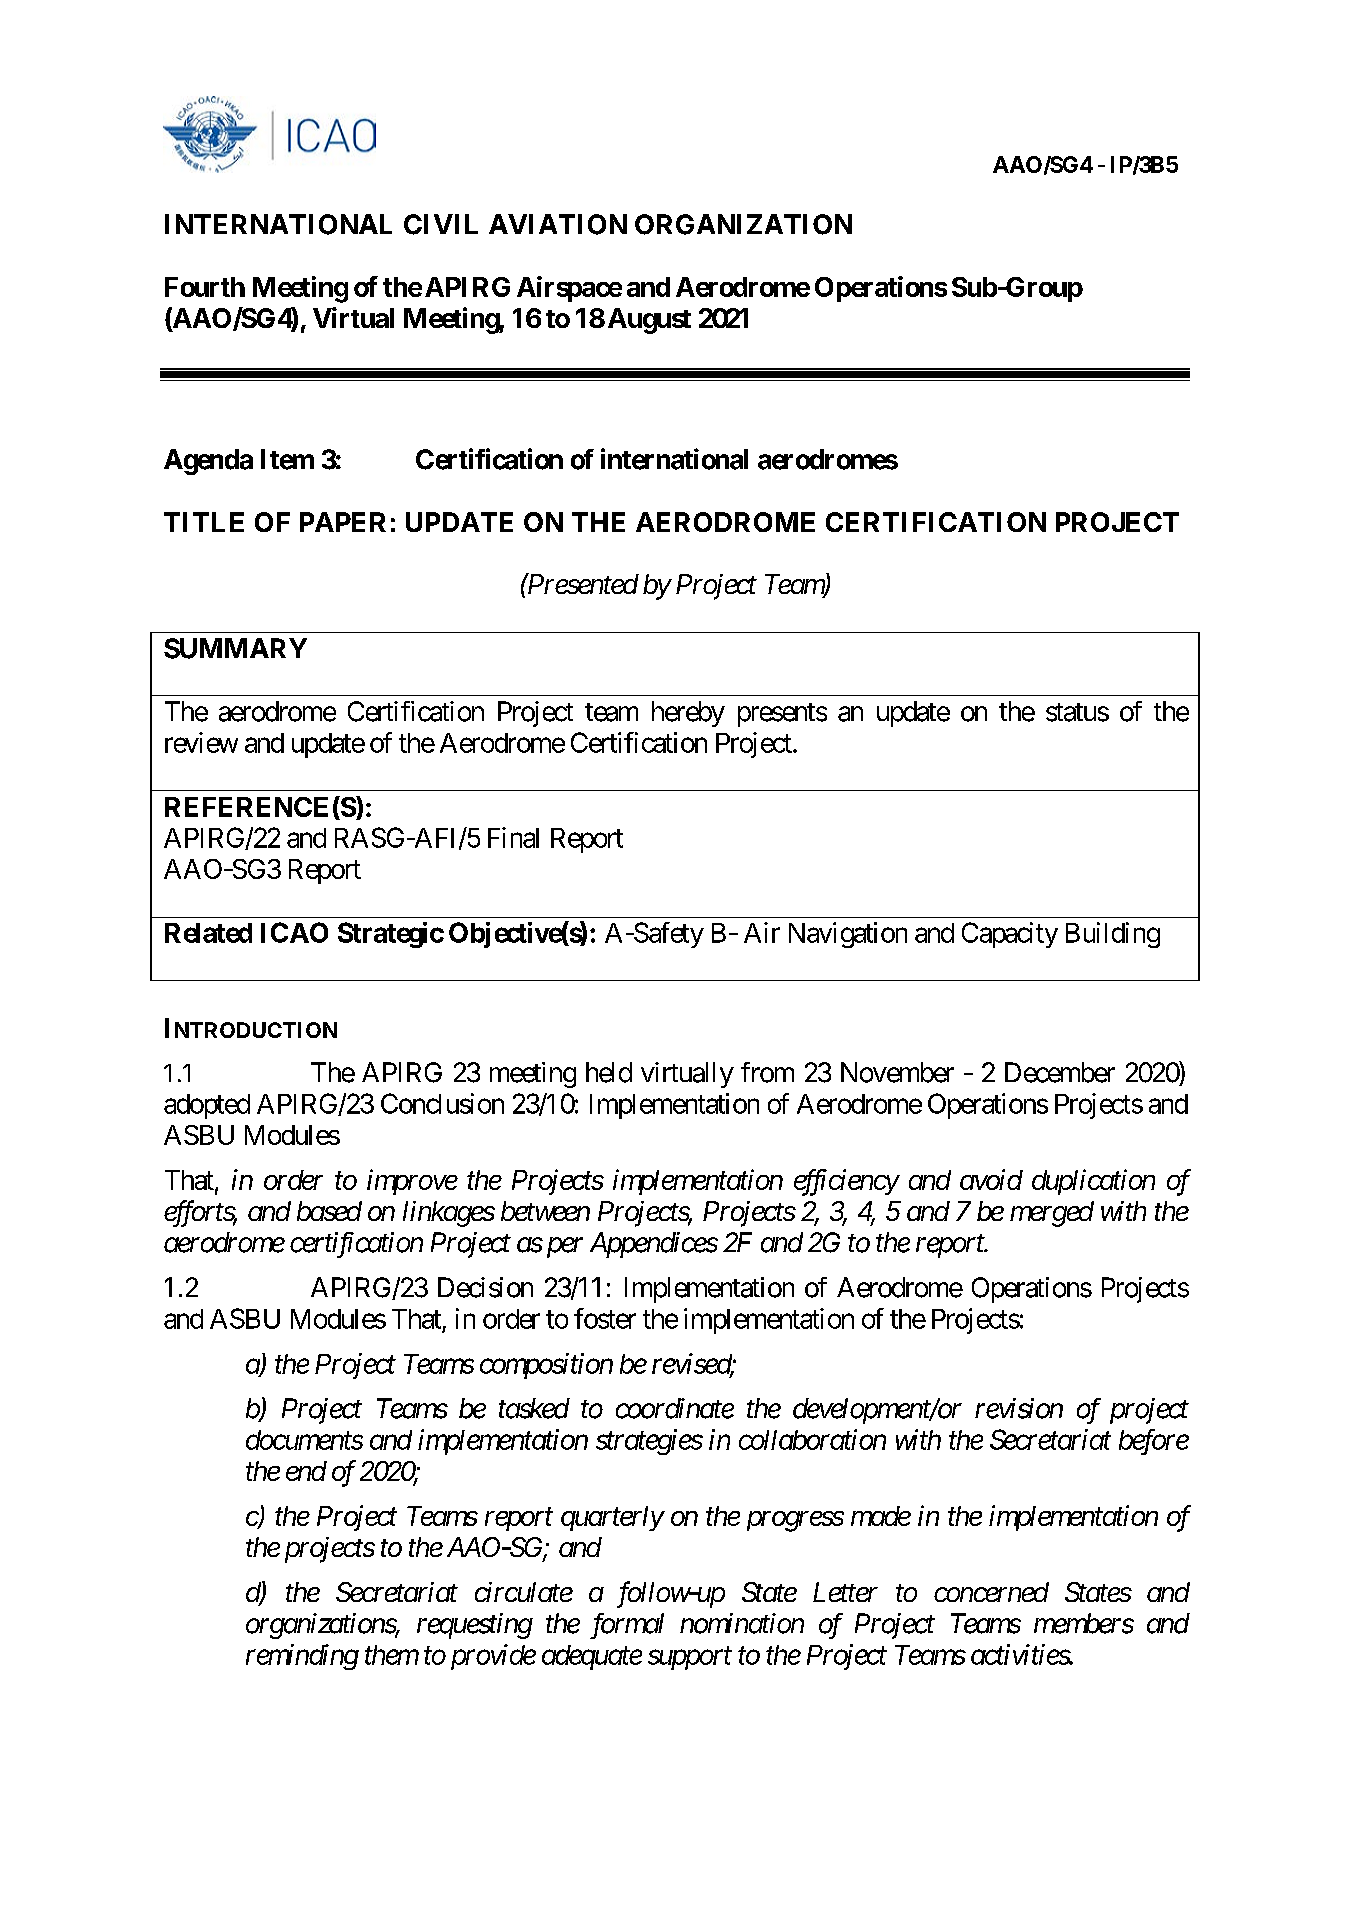 The width and height of the screenshot is (1350, 1908). I want to click on foster, so click(605, 1318).
